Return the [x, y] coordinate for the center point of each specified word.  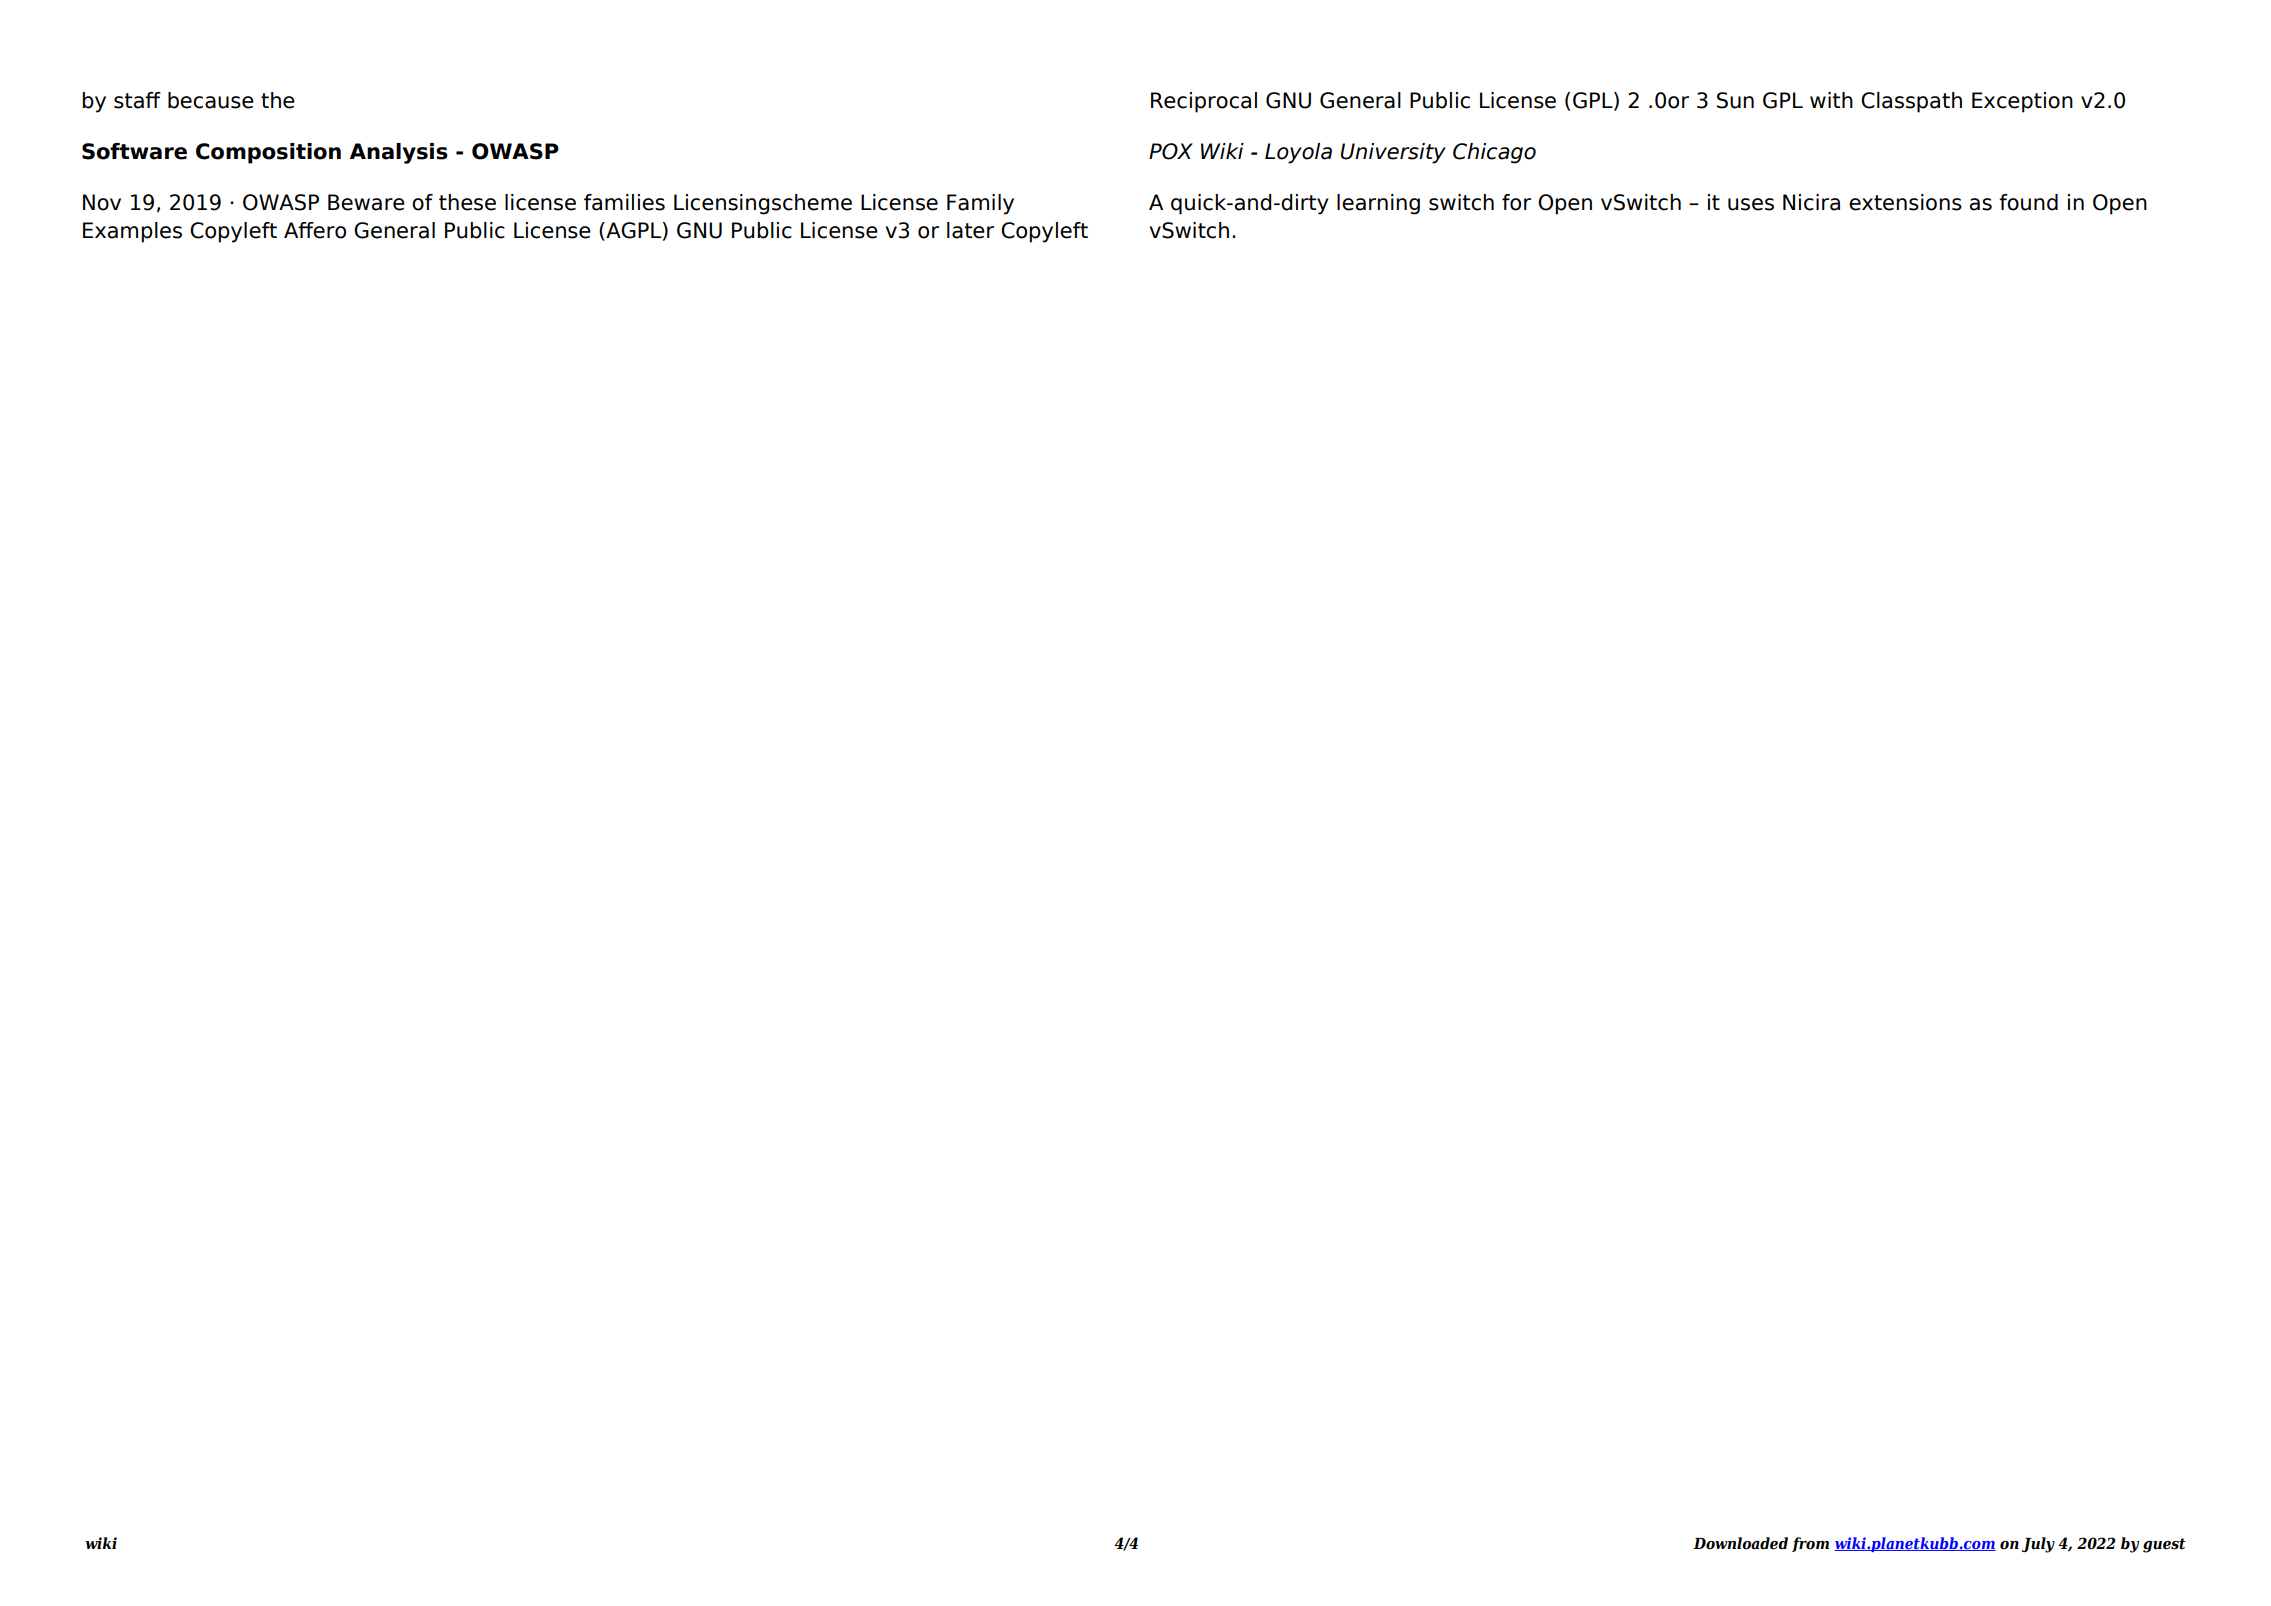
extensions [1905, 202]
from [1810, 1544]
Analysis [399, 153]
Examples [132, 232]
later [970, 230]
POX [1171, 151]
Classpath [1911, 102]
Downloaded [1740, 1543]
